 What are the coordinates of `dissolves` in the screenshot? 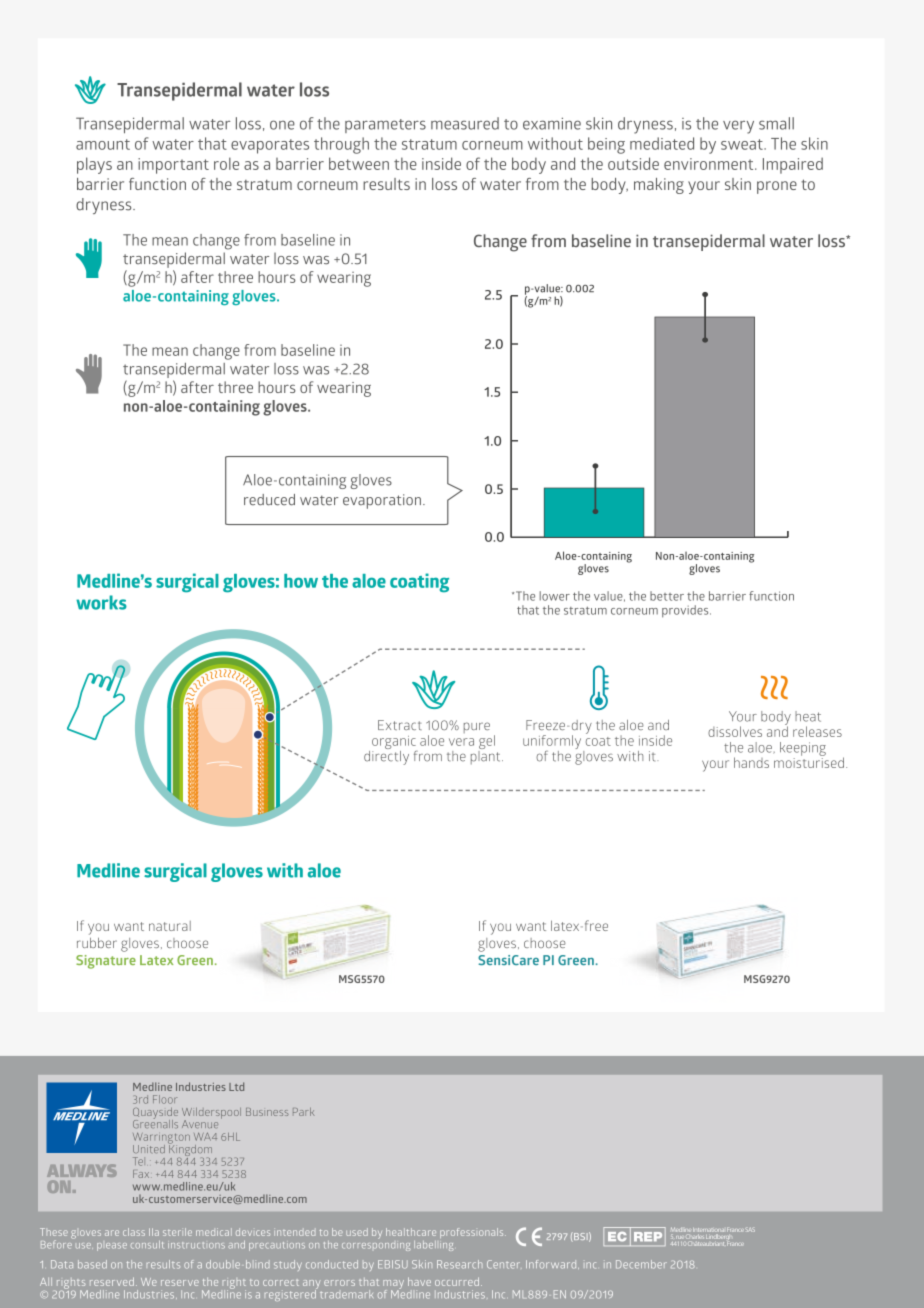 It's located at (735, 731).
